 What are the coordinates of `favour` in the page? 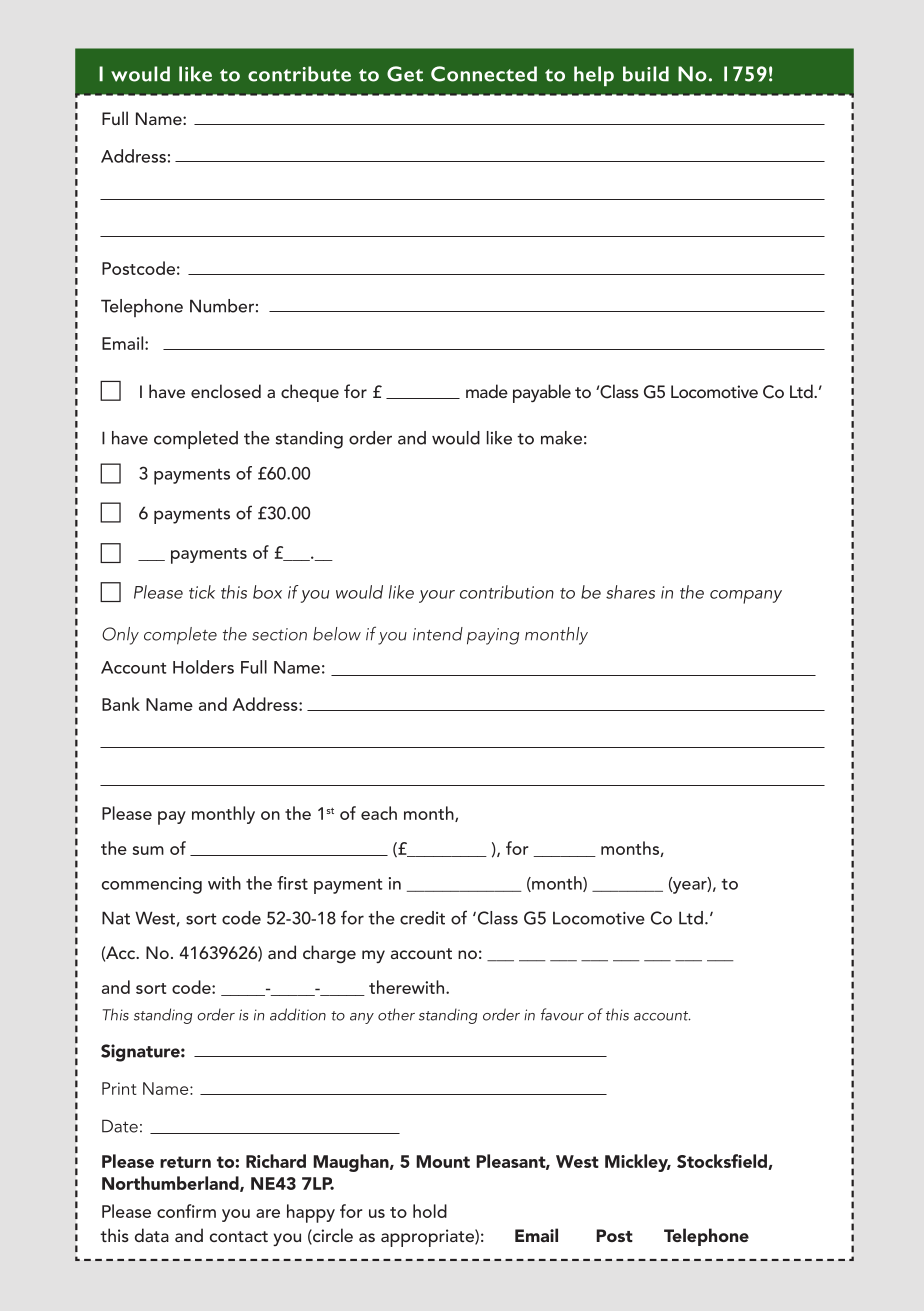 It's located at (562, 1014).
